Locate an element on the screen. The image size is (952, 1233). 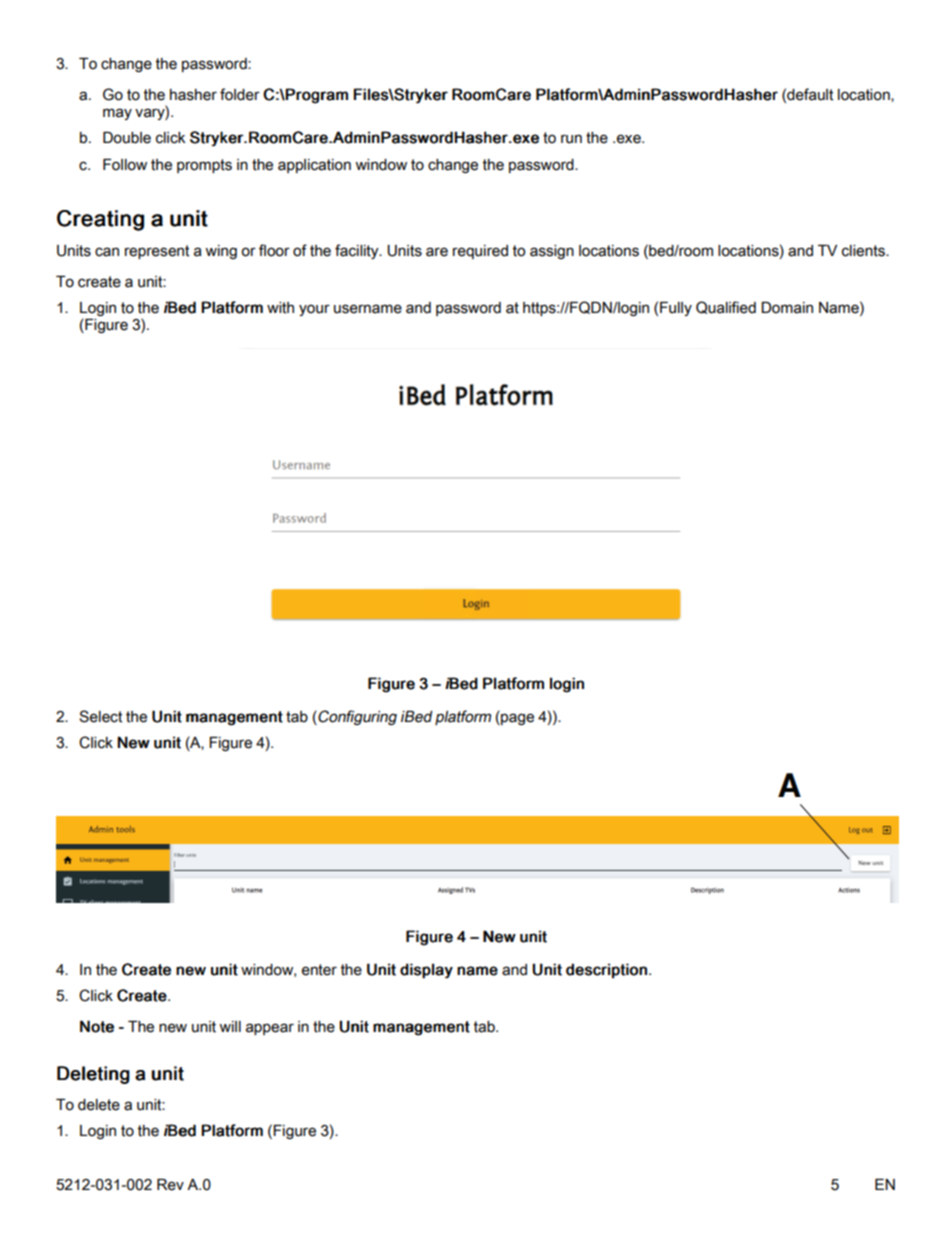
Domain is located at coordinates (787, 308).
